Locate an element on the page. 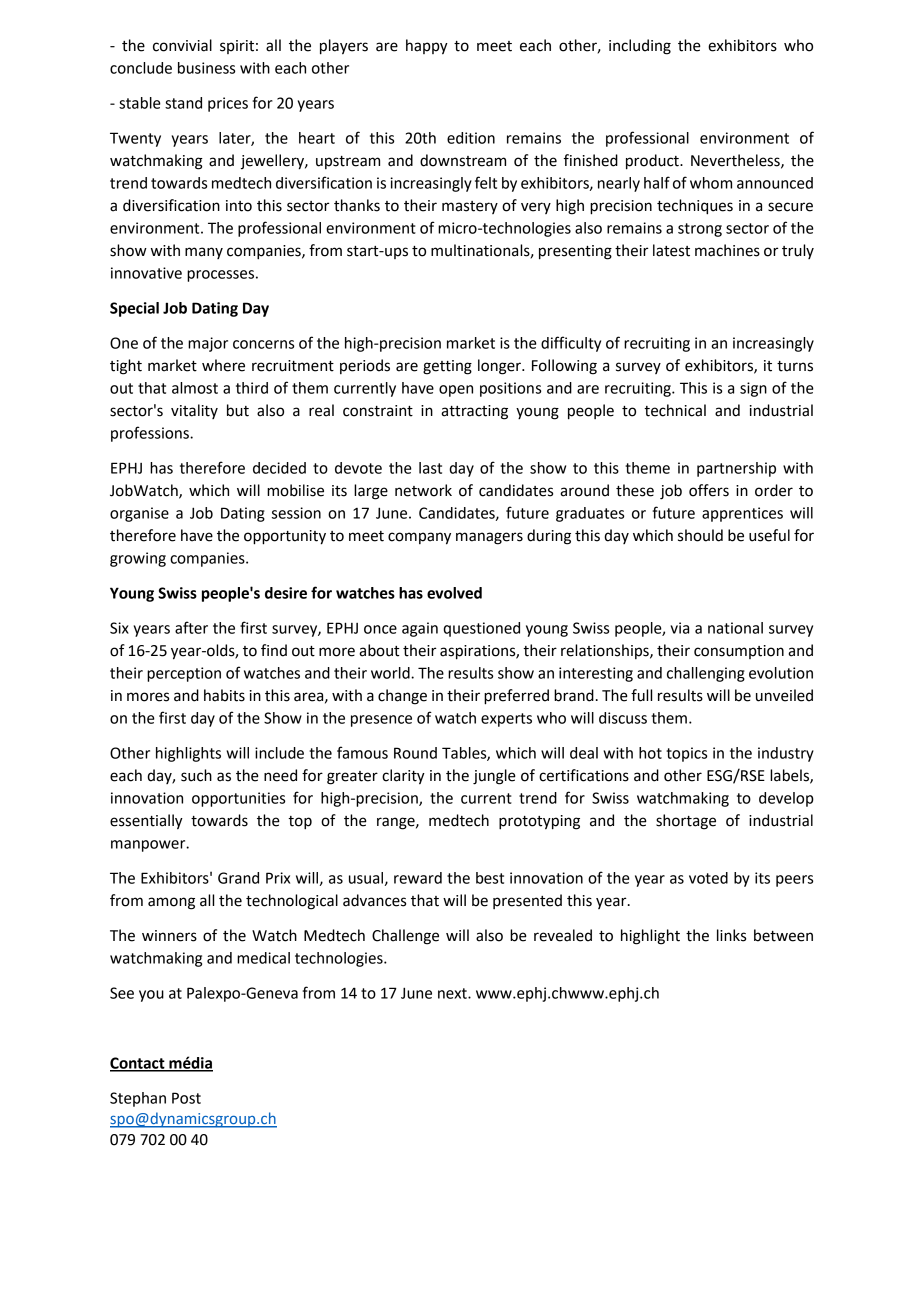 The image size is (924, 1308). business is located at coordinates (206, 68).
